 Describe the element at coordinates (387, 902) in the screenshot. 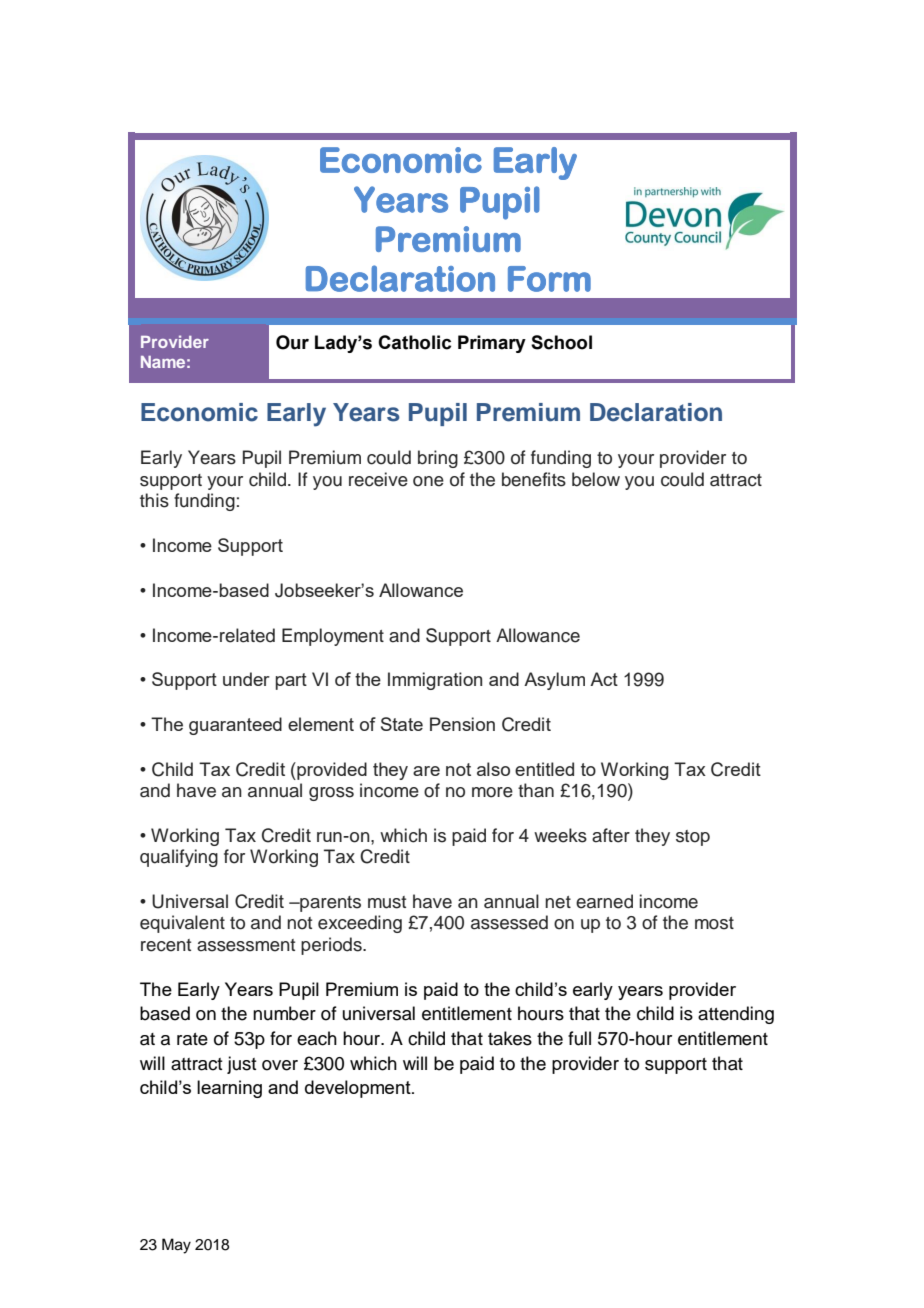

I see `must` at that location.
